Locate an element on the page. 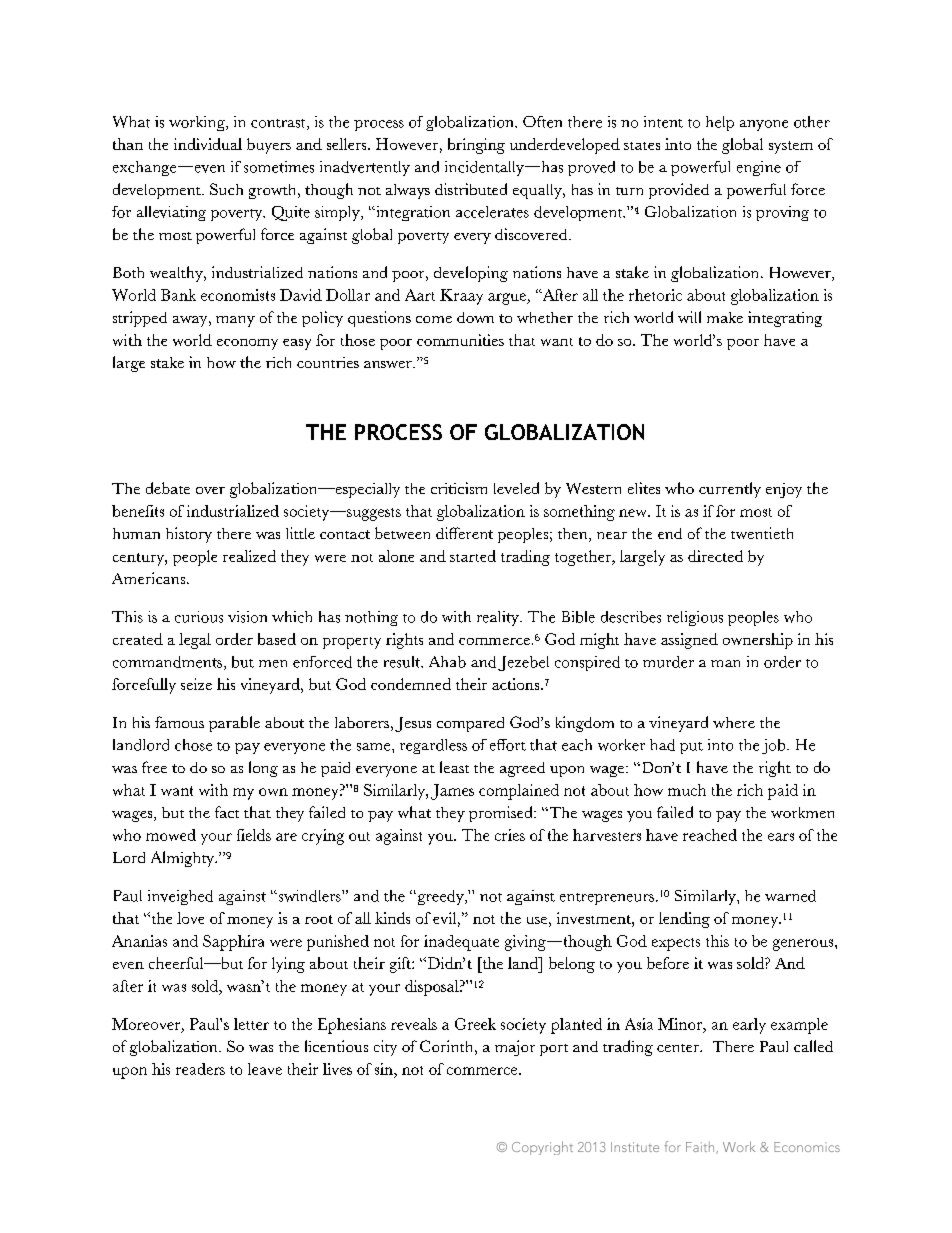 The height and width of the document is (1233, 952). early is located at coordinates (749, 1026).
